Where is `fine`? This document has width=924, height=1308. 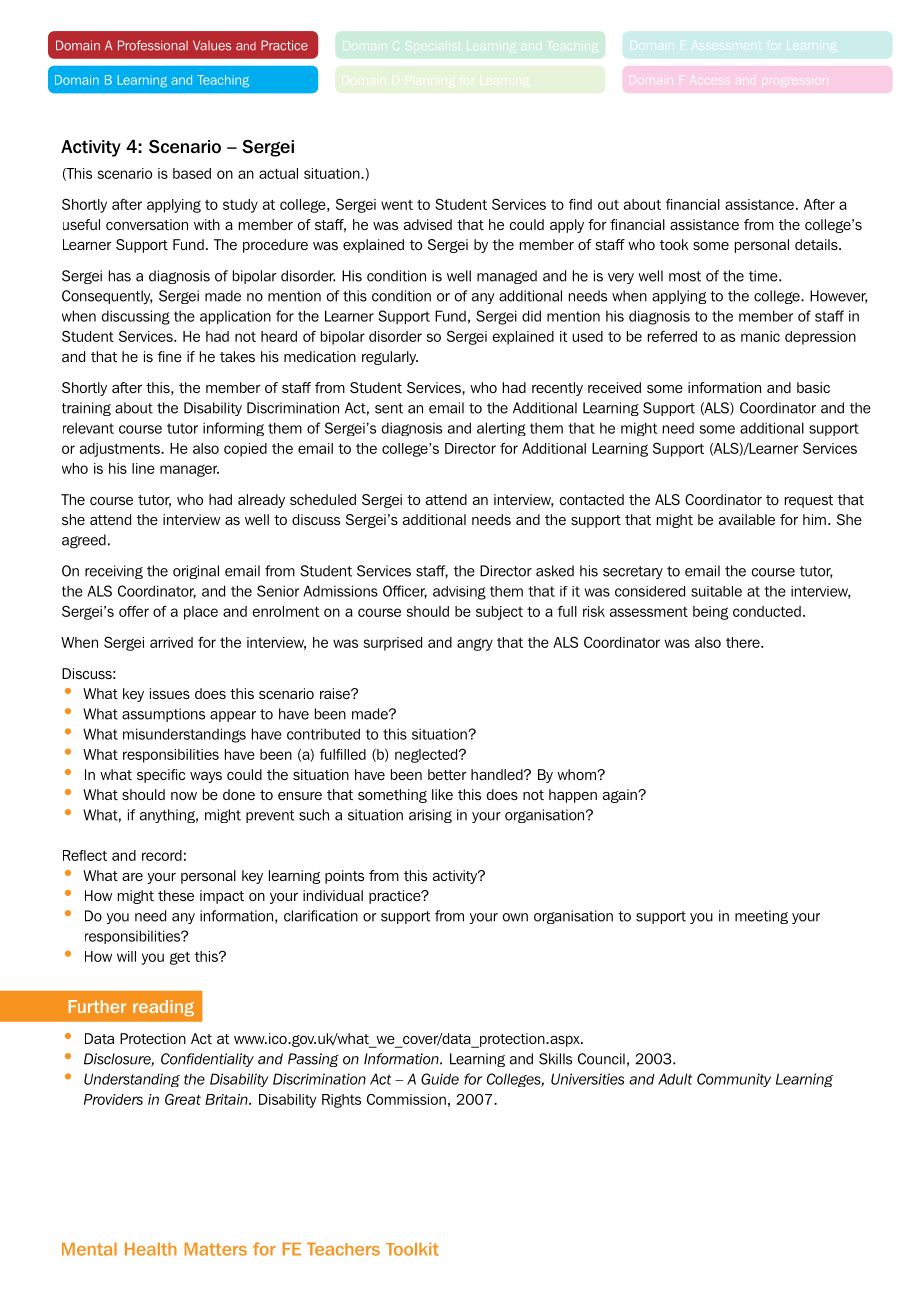
fine is located at coordinates (170, 356).
